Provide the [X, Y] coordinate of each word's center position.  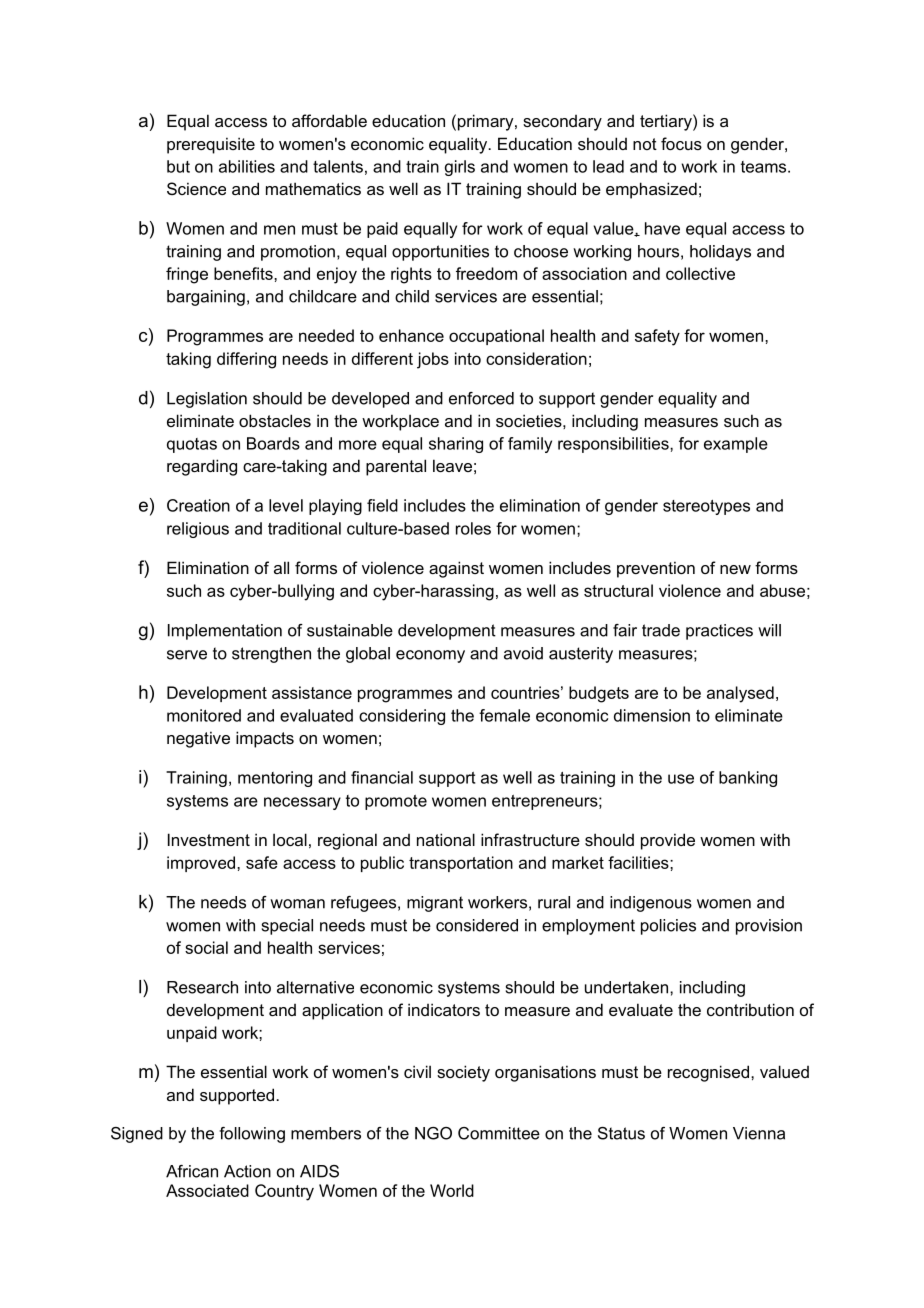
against [456, 569]
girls [460, 168]
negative [198, 739]
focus [681, 143]
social [206, 947]
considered [477, 925]
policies [668, 927]
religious [198, 530]
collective [700, 273]
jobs [433, 360]
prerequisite [211, 145]
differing [246, 360]
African [192, 1171]
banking [748, 779]
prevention [656, 569]
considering [402, 717]
